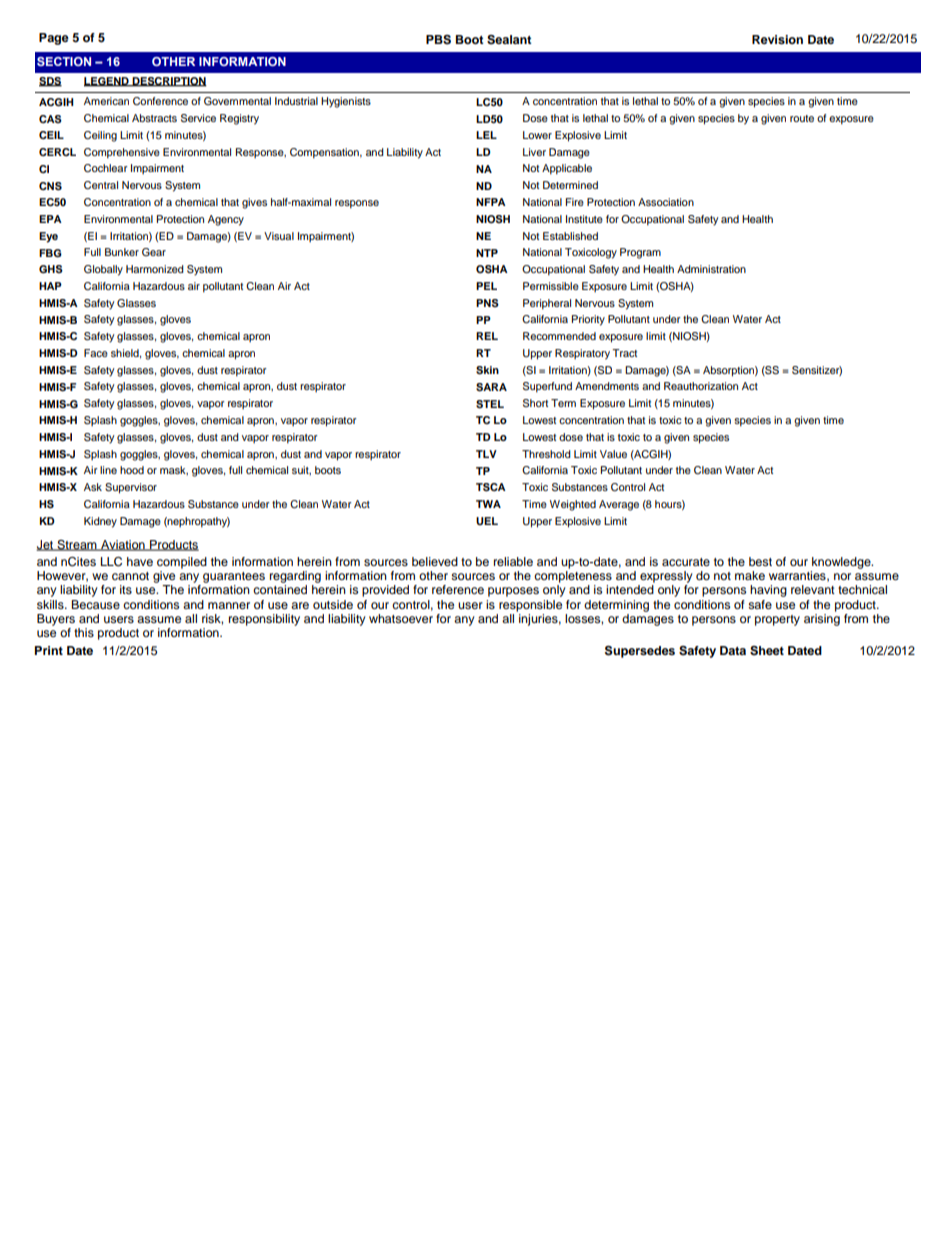  Describe the element at coordinates (487, 370) in the image. I see `Skin` at that location.
